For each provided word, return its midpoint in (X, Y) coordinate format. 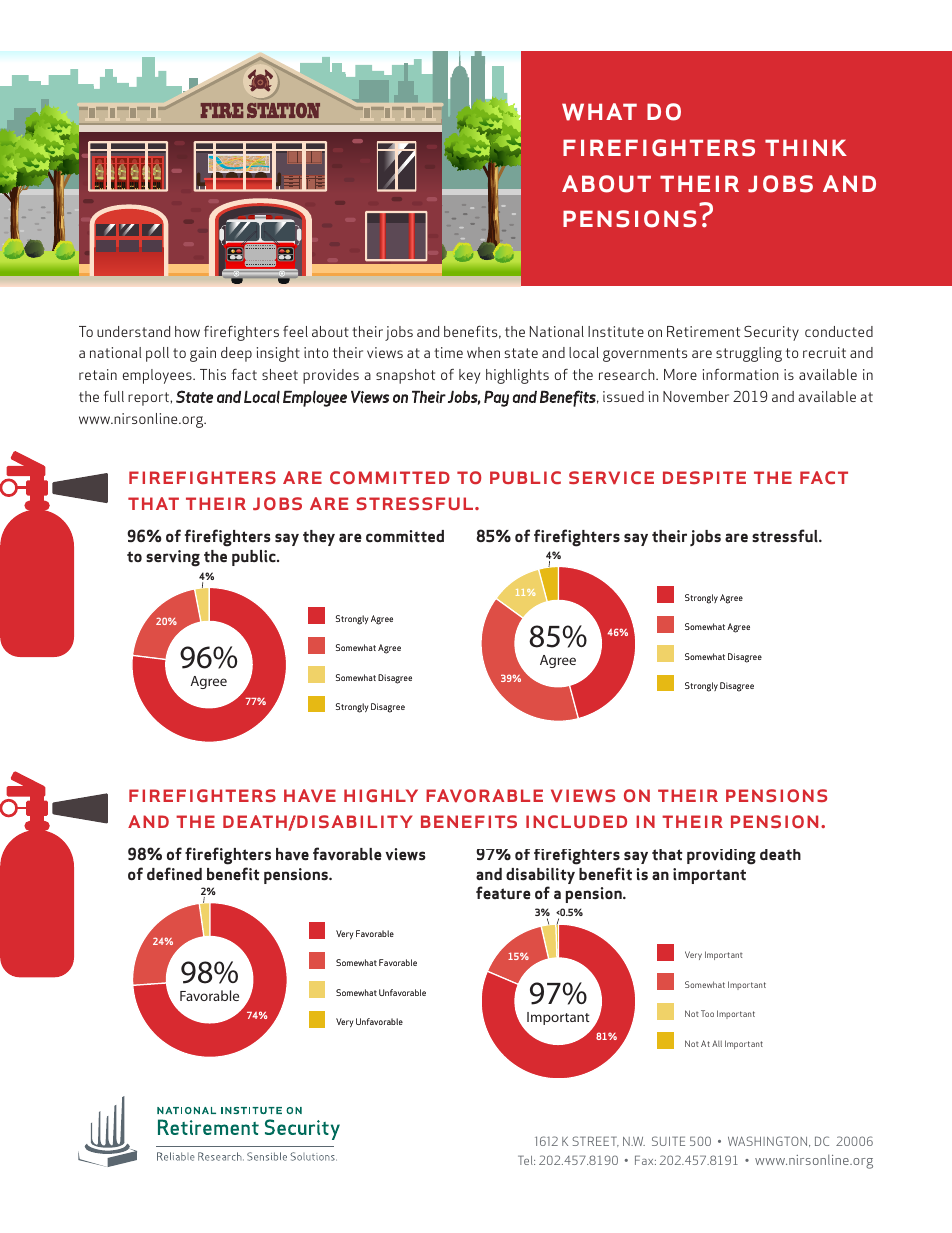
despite (704, 477)
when (483, 352)
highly (381, 795)
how (187, 331)
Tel (526, 1160)
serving (173, 558)
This (213, 374)
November (696, 396)
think (806, 147)
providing (721, 857)
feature (503, 893)
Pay (496, 399)
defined (174, 874)
